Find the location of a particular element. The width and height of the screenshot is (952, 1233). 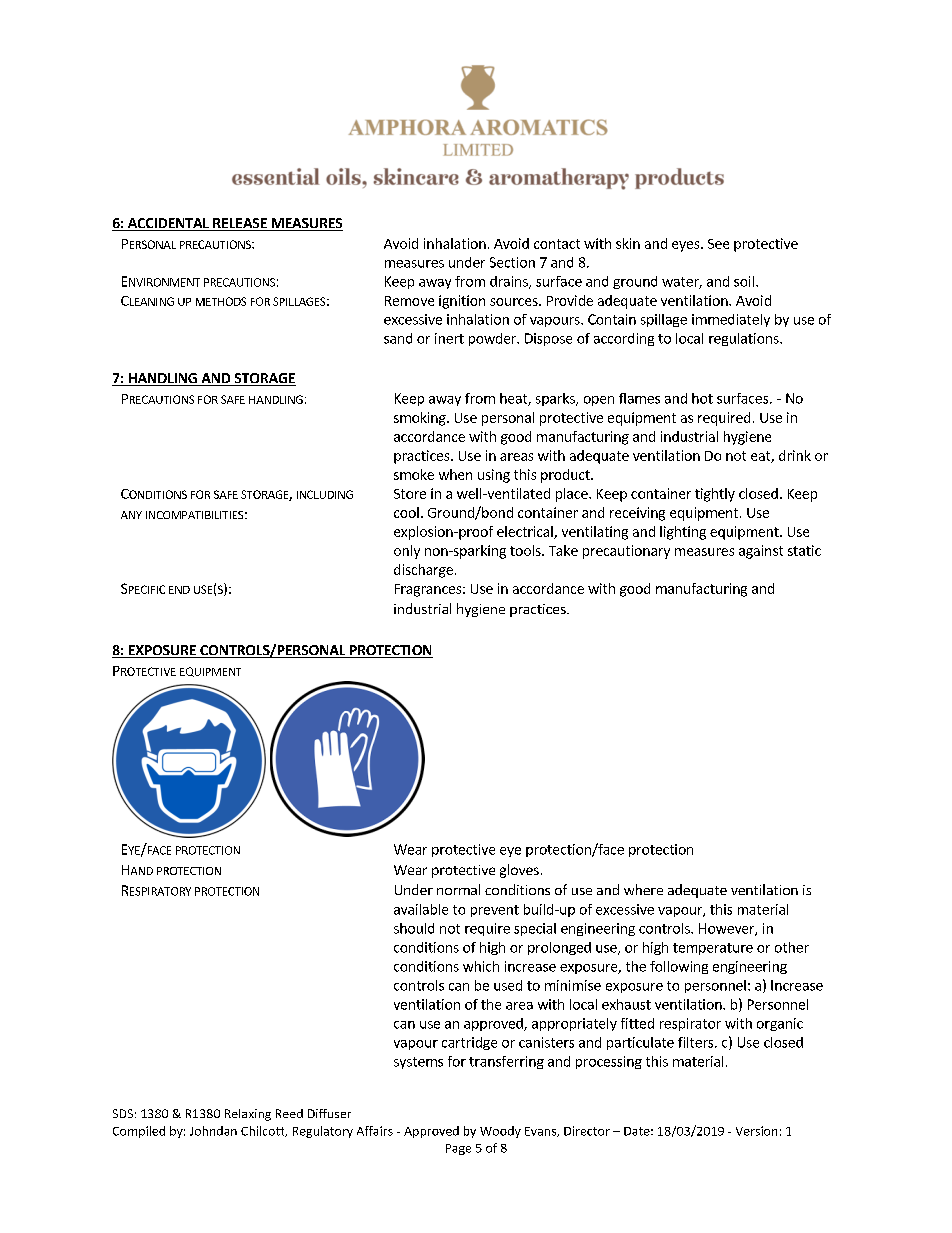

temperature is located at coordinates (713, 949).
